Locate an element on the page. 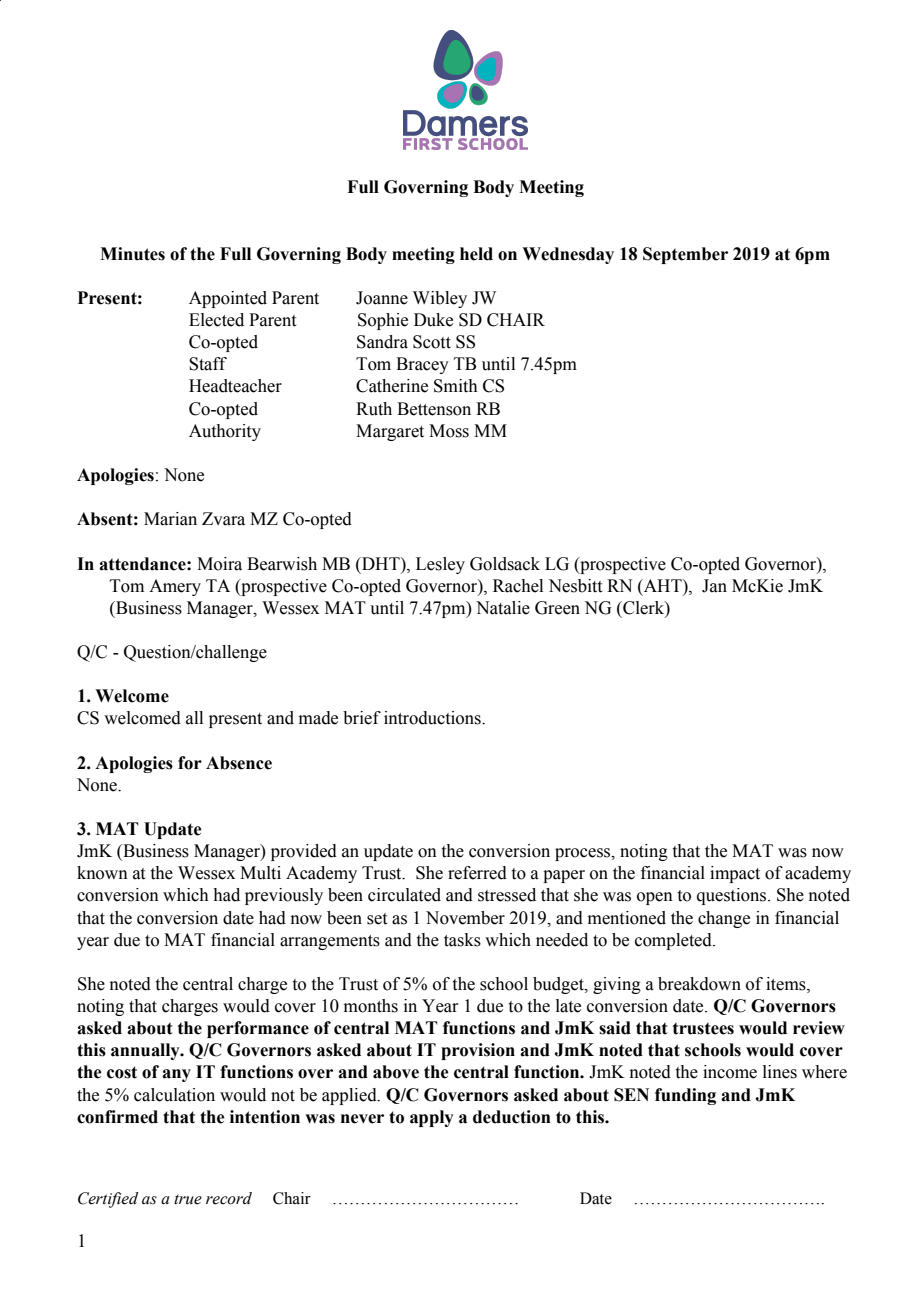  tasks is located at coordinates (462, 940).
